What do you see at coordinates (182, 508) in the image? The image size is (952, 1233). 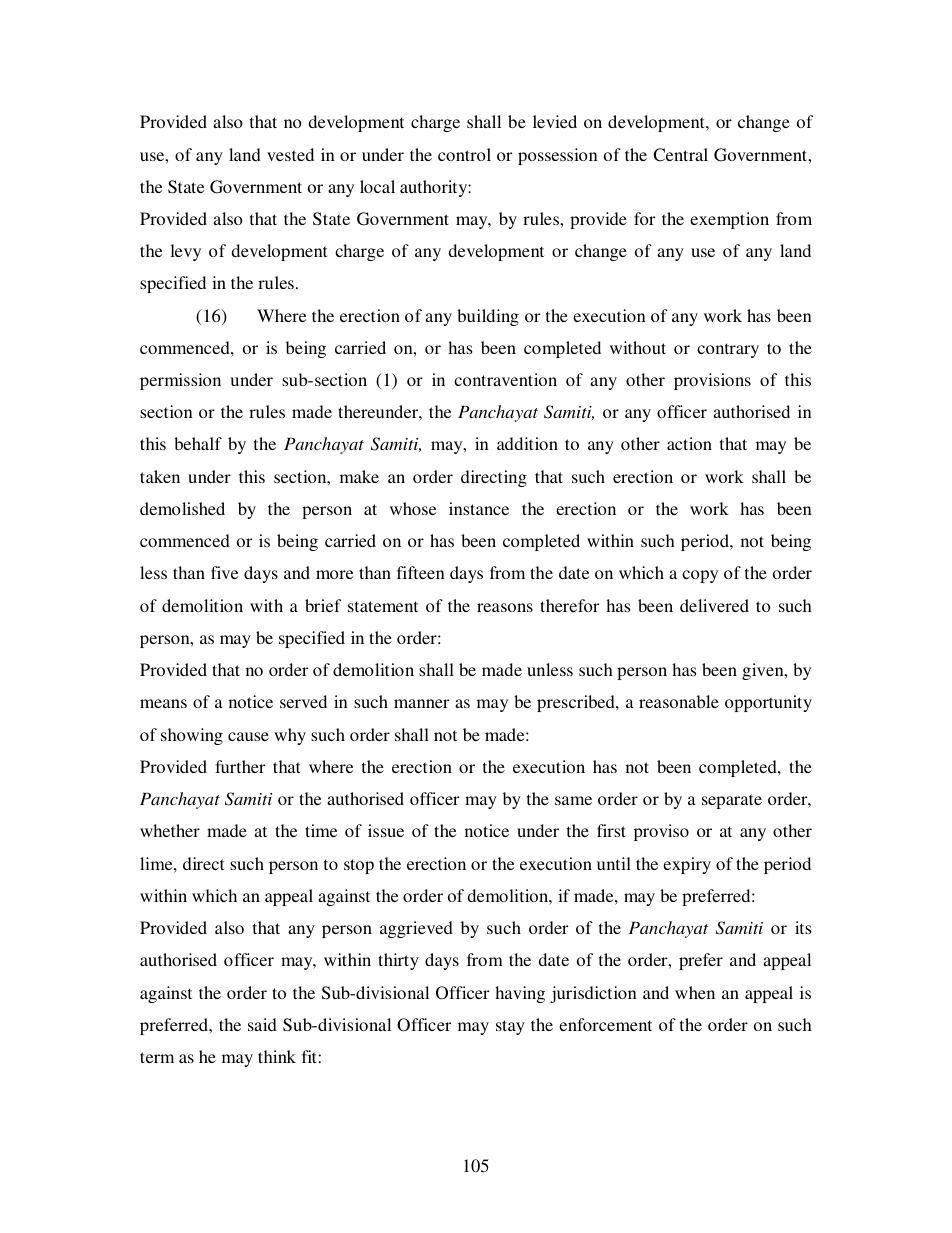 I see `demolished` at bounding box center [182, 508].
